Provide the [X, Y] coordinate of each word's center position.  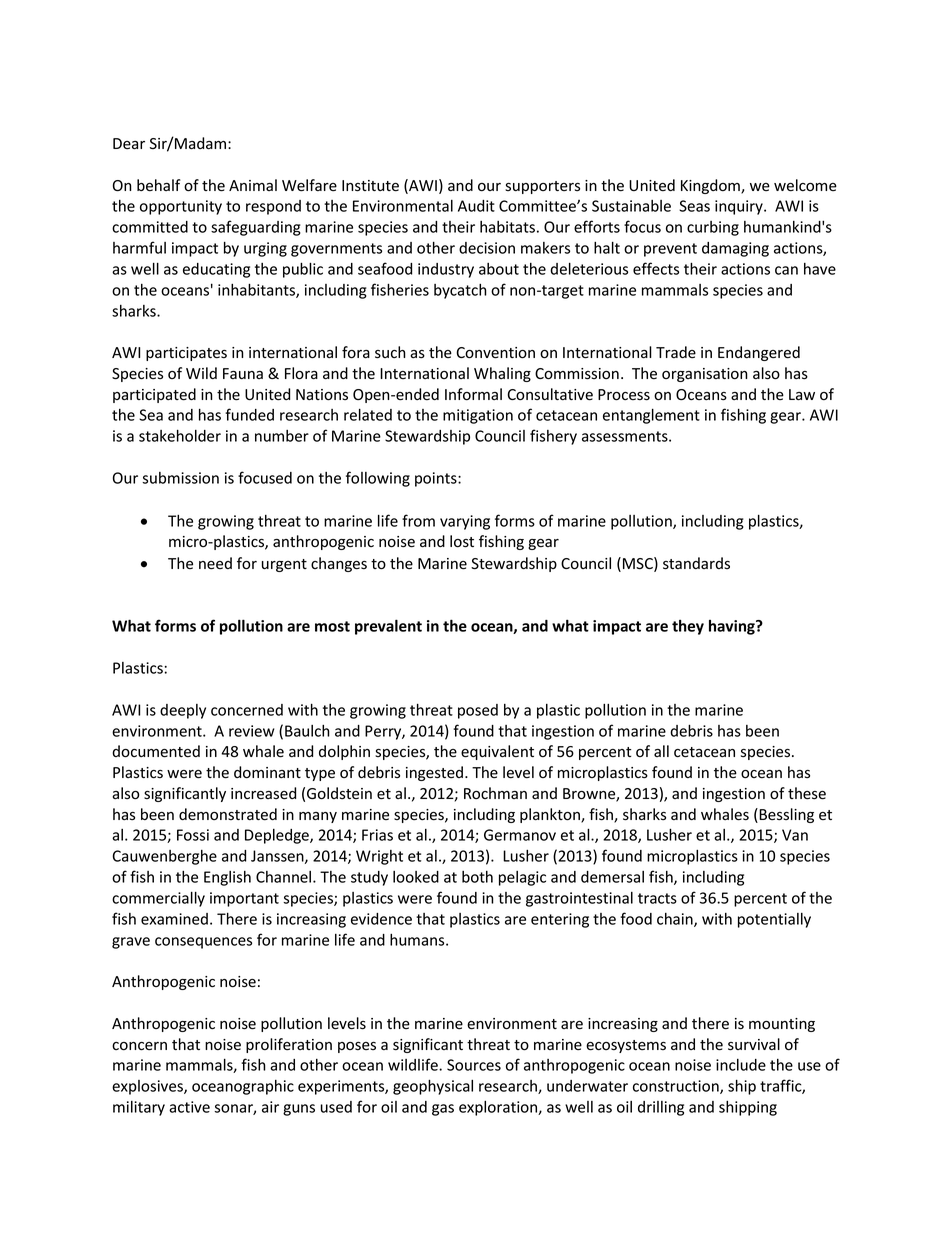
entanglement [651, 416]
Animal [253, 185]
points [437, 479]
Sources [474, 1065]
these [807, 793]
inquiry [740, 207]
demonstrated [228, 814]
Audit [476, 206]
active [189, 1107]
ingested [434, 773]
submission [180, 478]
